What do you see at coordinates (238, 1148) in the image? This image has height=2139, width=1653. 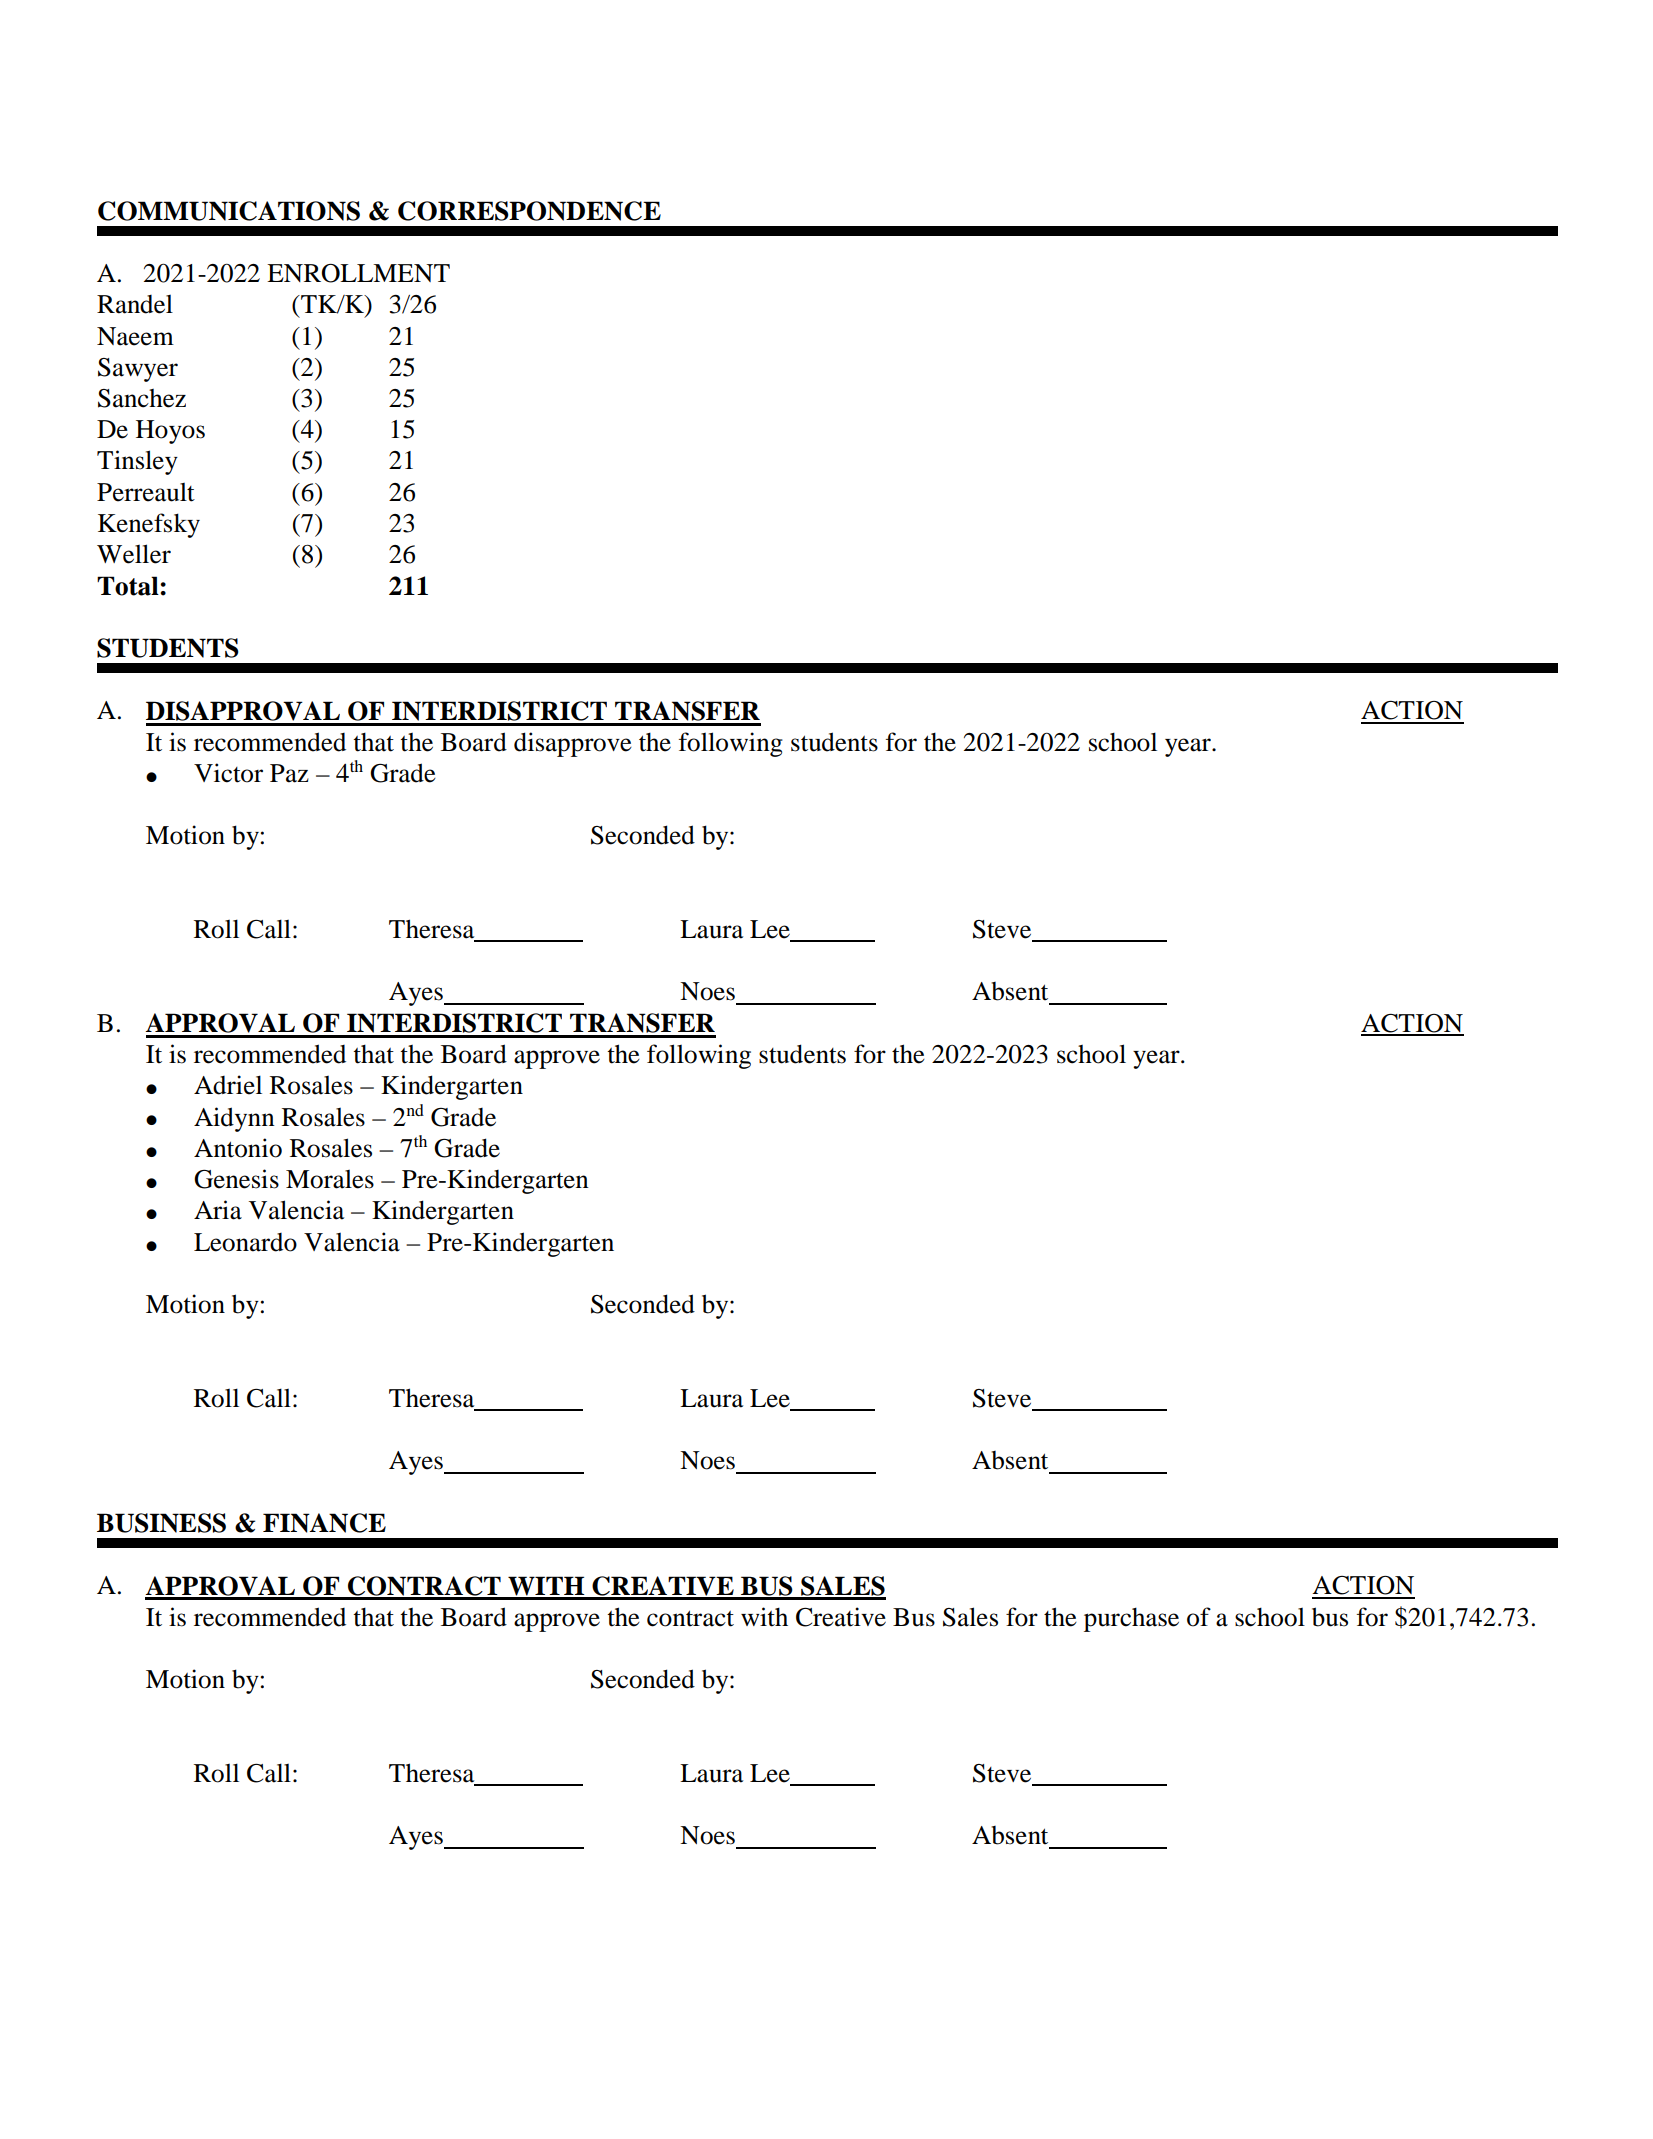 I see `Antonio` at bounding box center [238, 1148].
